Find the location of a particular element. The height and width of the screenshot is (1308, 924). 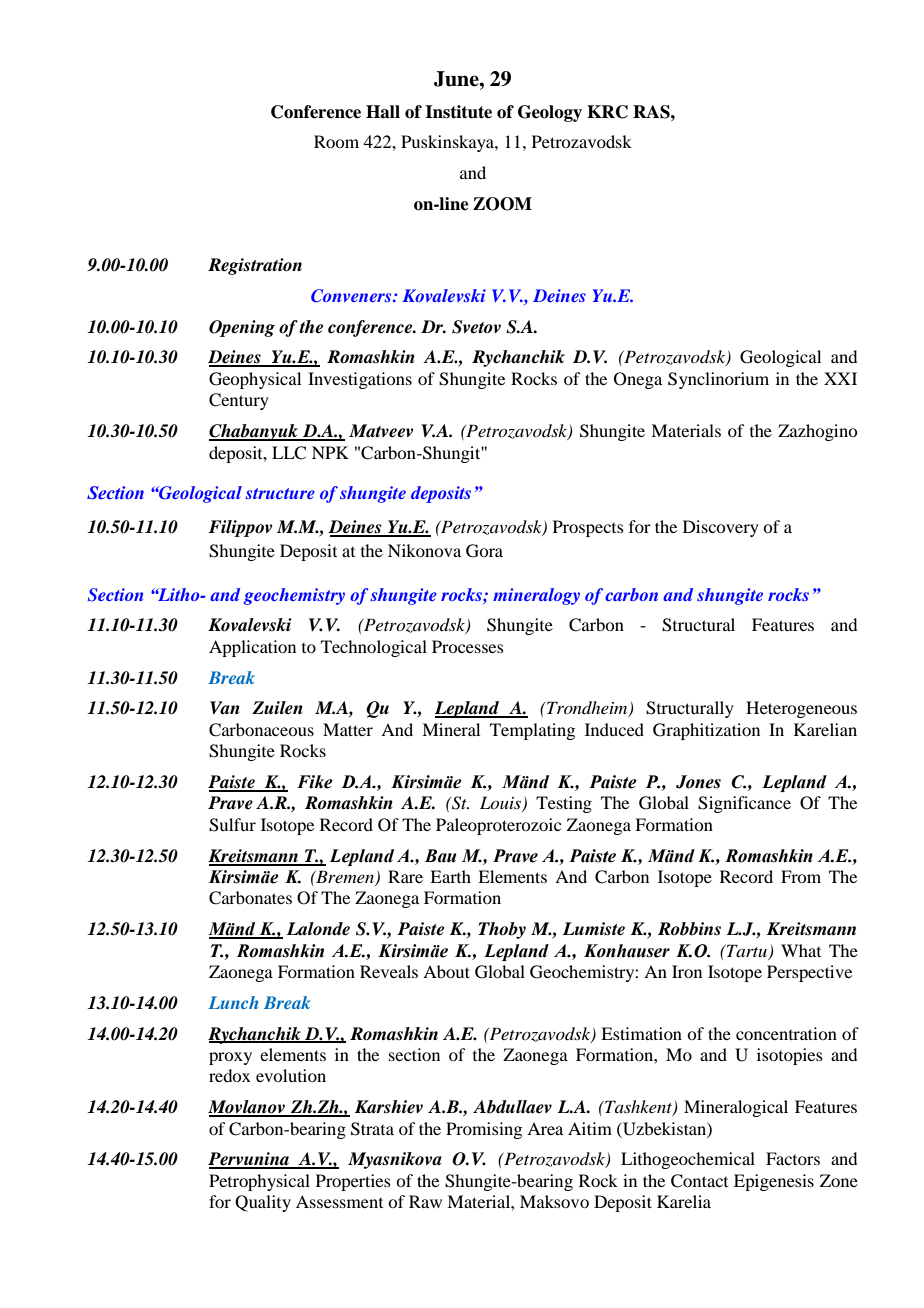

Quality is located at coordinates (263, 1203).
